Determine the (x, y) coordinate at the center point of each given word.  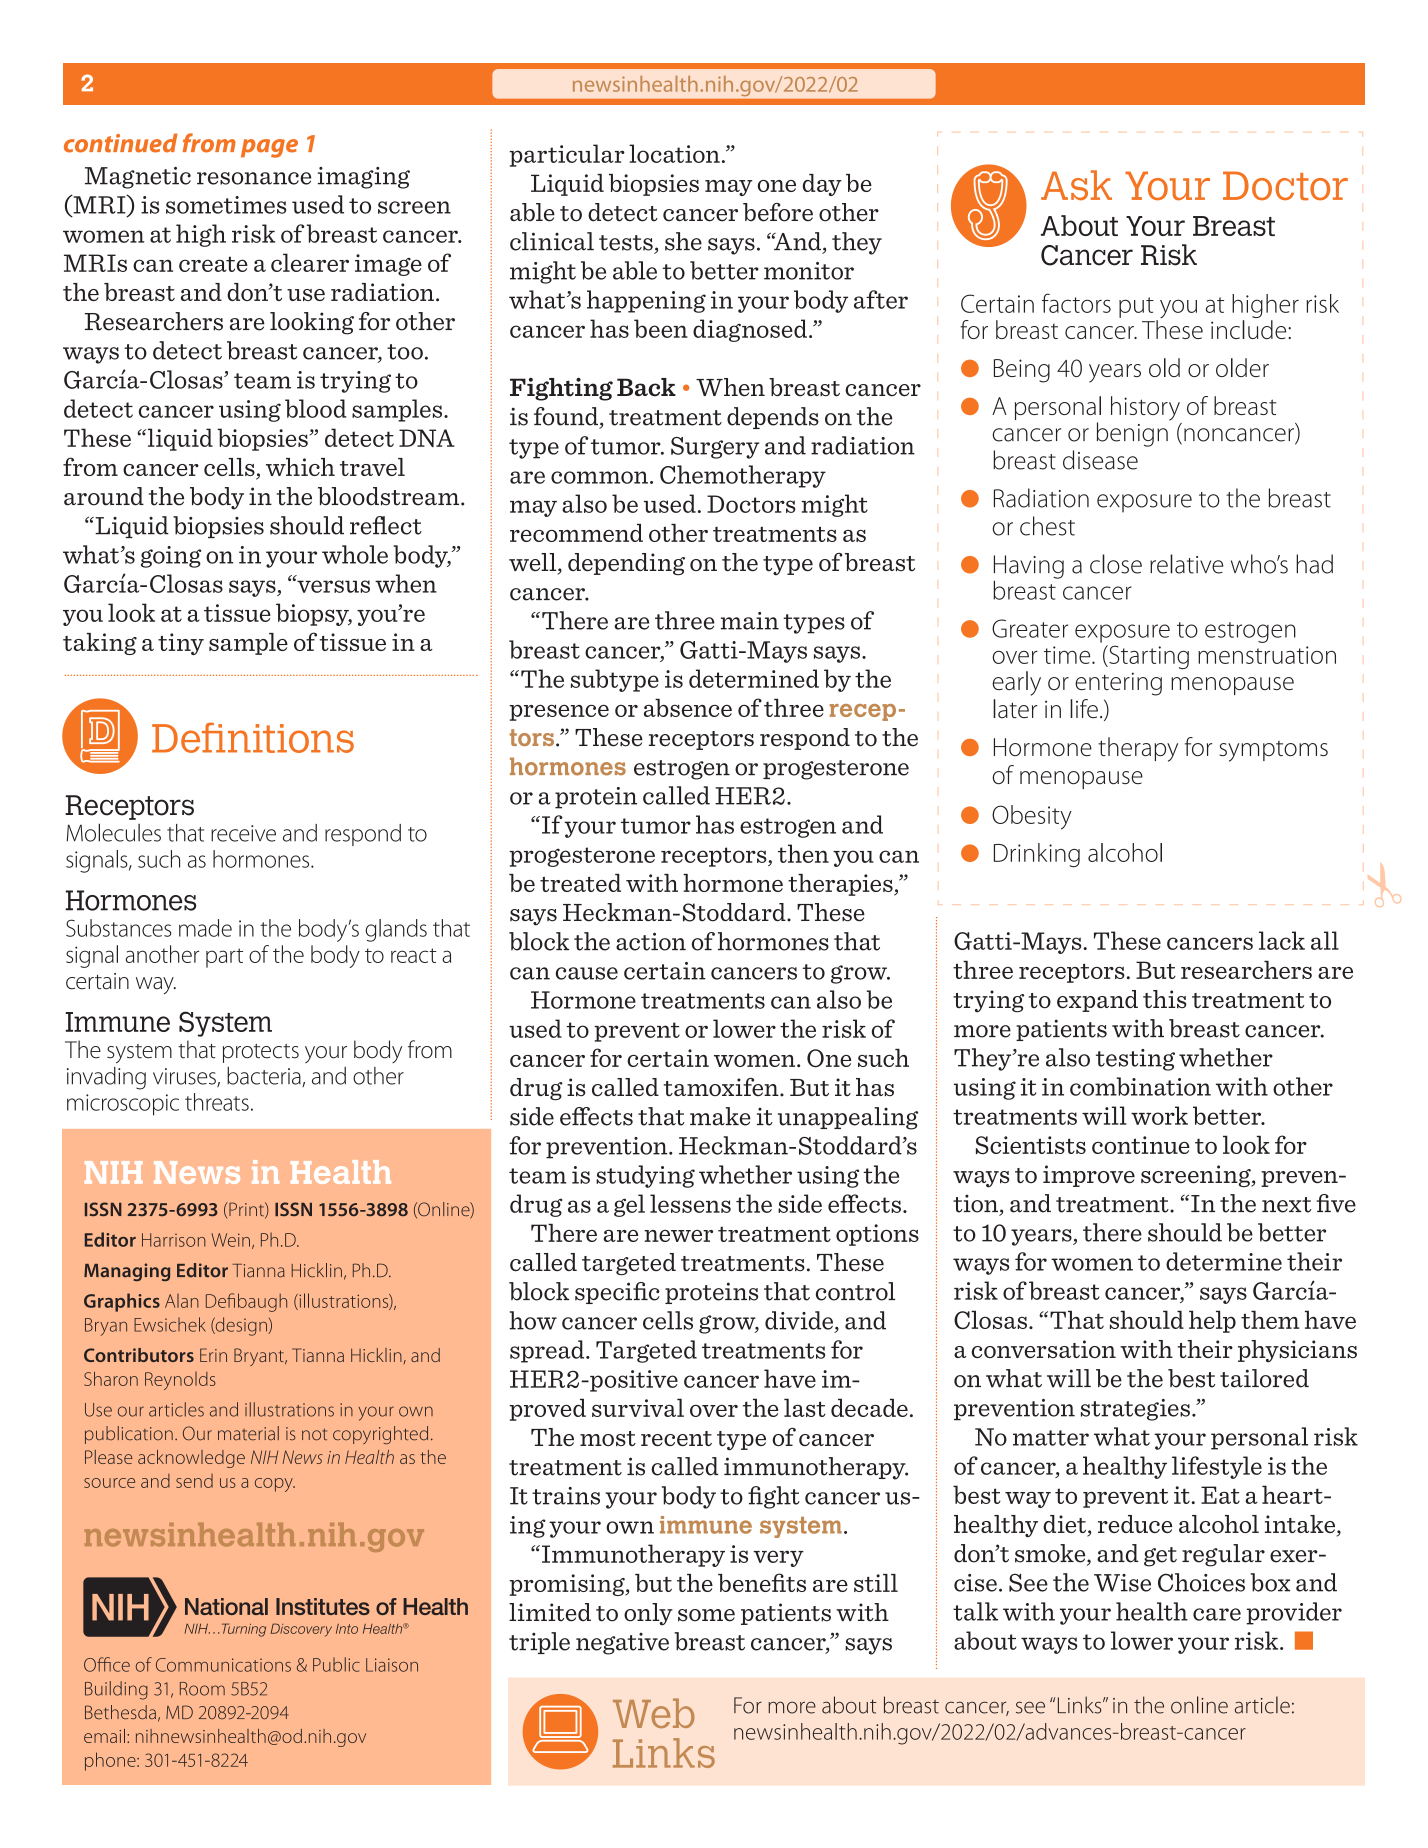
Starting (1148, 657)
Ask (1076, 185)
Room (202, 1689)
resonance (254, 178)
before (778, 212)
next (1286, 1205)
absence (688, 707)
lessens (690, 1203)
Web (654, 1713)
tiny (181, 644)
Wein (230, 1240)
